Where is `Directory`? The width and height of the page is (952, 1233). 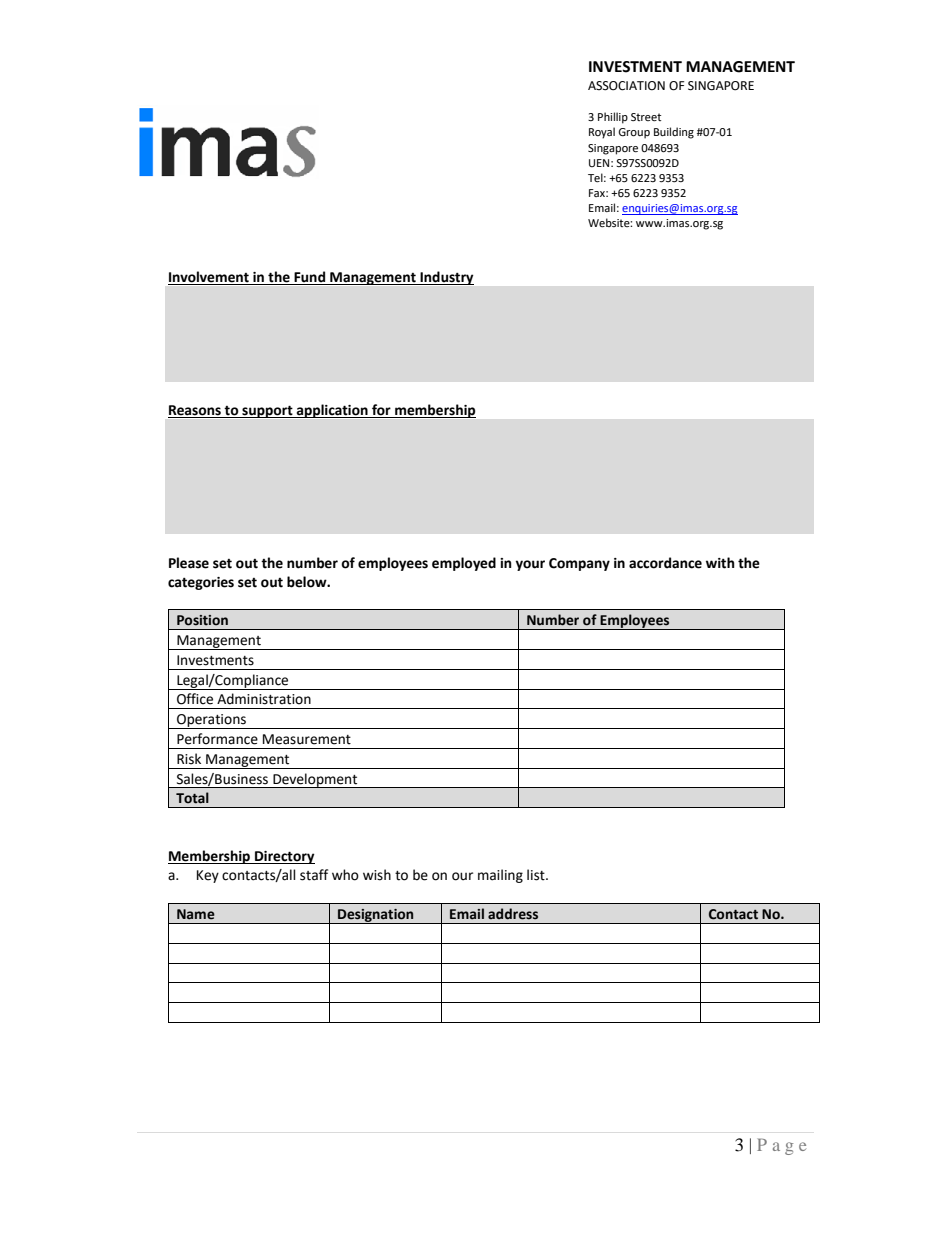
Directory is located at coordinates (284, 857).
